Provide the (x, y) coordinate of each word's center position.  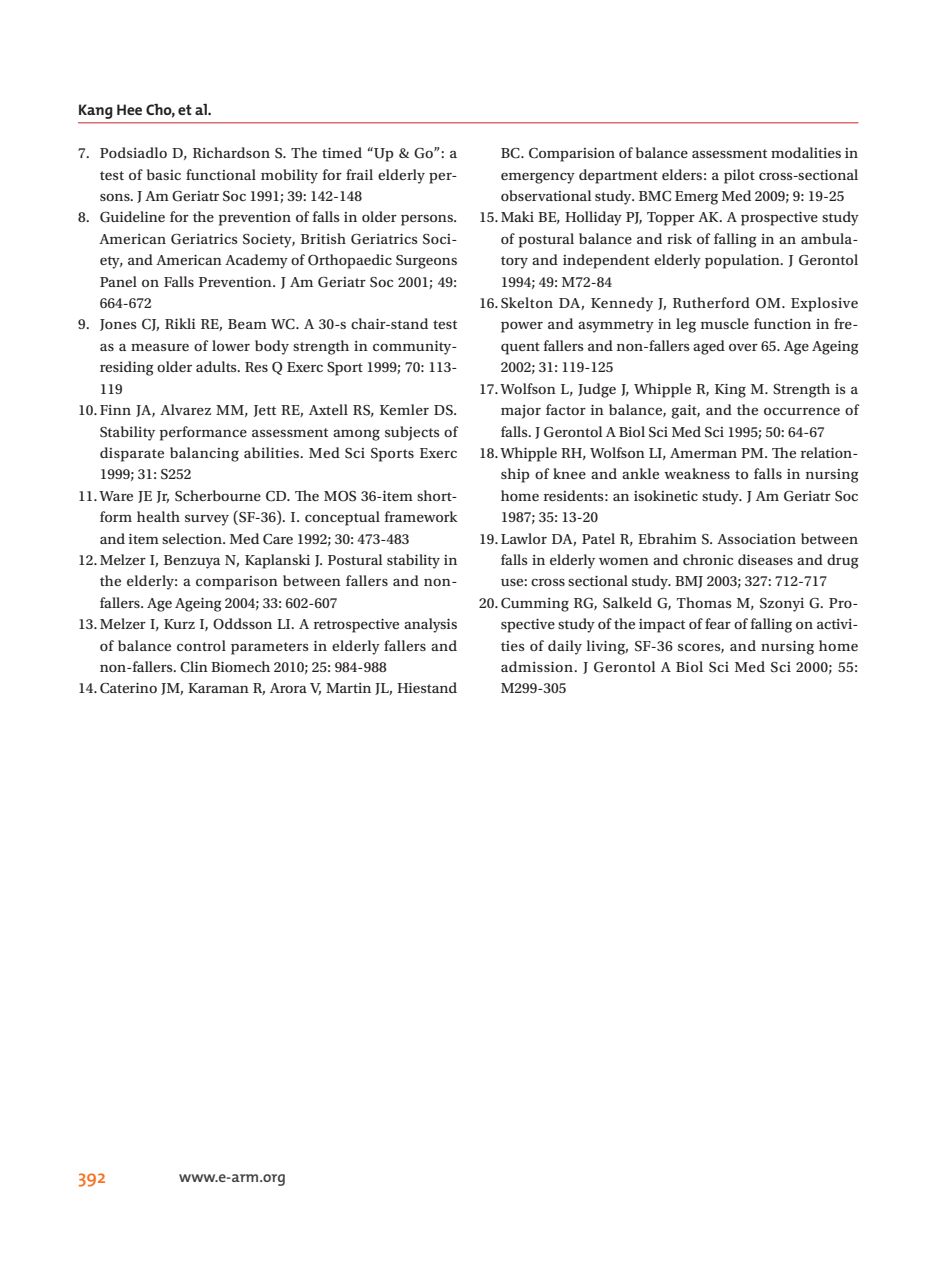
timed (342, 152)
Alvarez (185, 409)
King (730, 391)
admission (538, 666)
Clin (194, 667)
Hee (129, 109)
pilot (739, 176)
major (521, 412)
